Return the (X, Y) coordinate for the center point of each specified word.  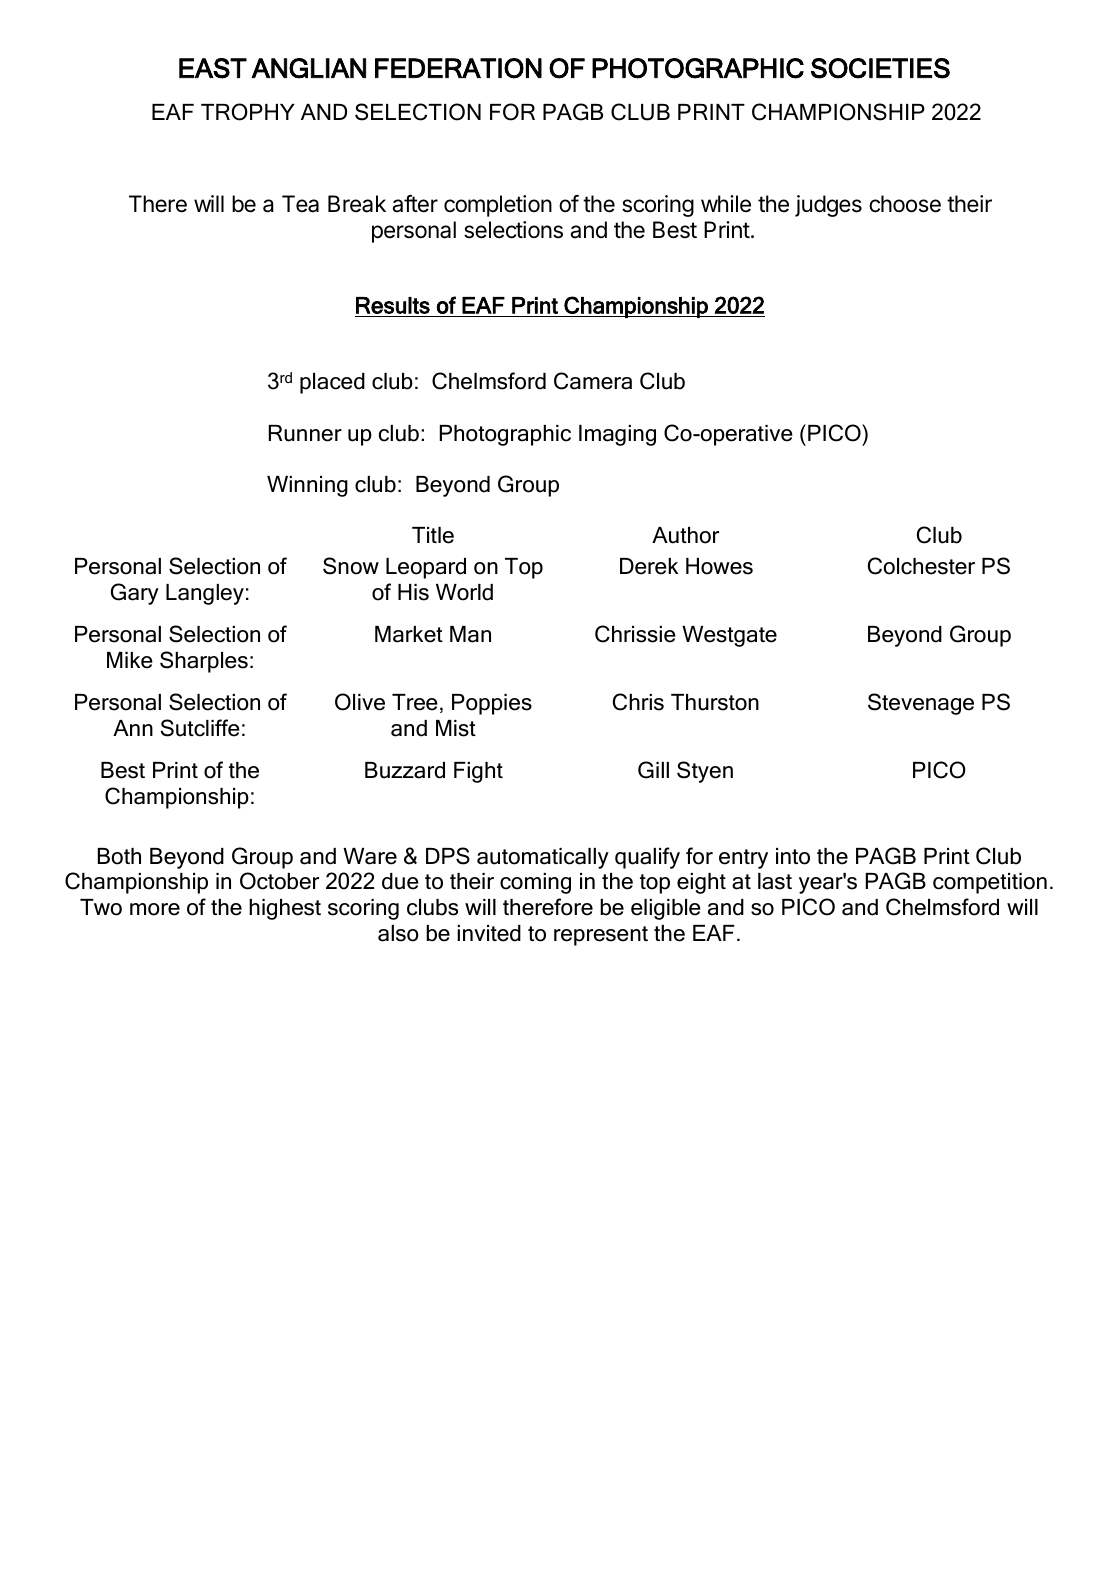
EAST (213, 68)
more (155, 909)
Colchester (921, 566)
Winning (307, 486)
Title (433, 535)
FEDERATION (458, 68)
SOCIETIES (880, 68)
